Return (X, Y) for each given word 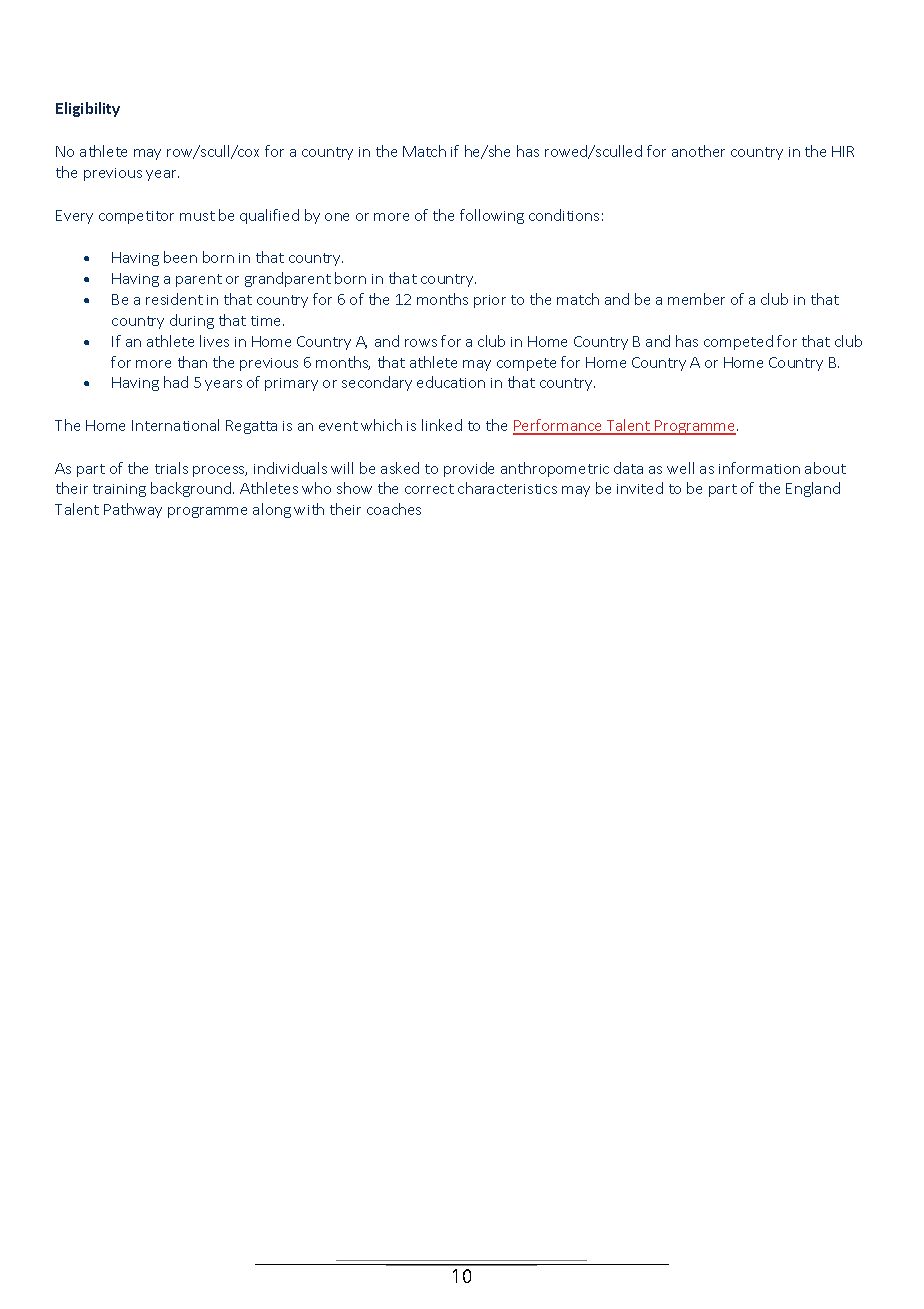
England (813, 489)
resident (174, 299)
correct (429, 489)
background (192, 489)
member (696, 299)
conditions (564, 215)
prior (490, 301)
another (698, 151)
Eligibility (88, 109)
